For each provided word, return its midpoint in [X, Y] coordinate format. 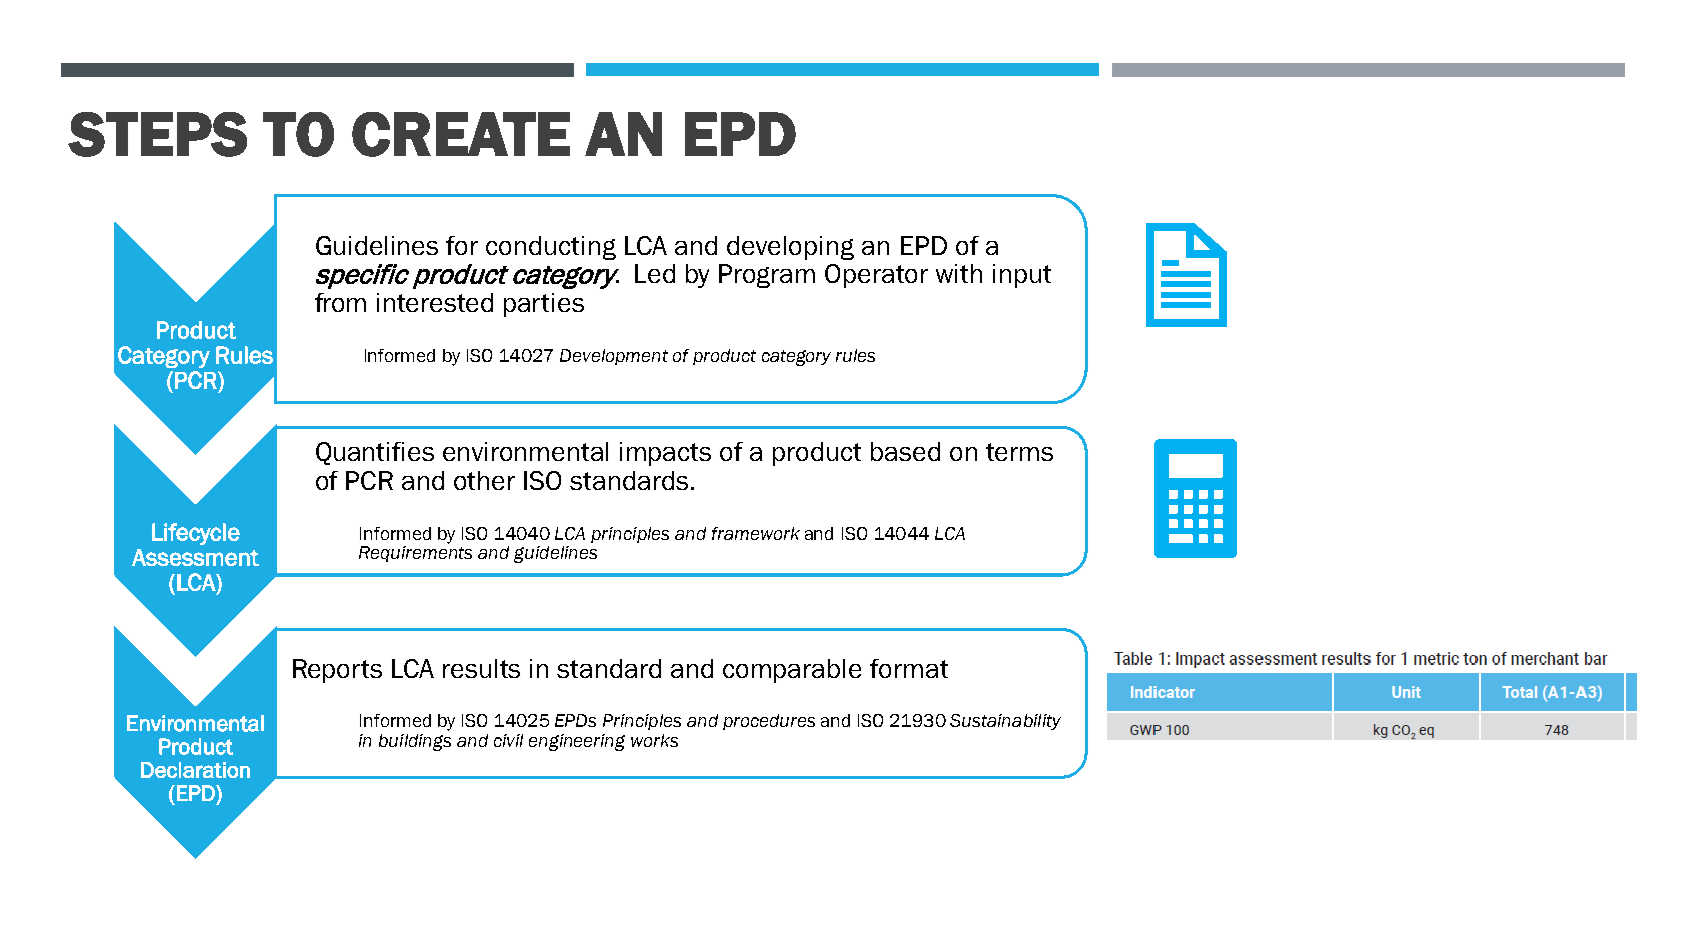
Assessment [195, 557]
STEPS [157, 134]
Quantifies [375, 453]
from [340, 302]
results [481, 668]
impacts [665, 454]
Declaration [195, 770]
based [905, 451]
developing [790, 248]
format [909, 668]
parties [544, 305]
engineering [577, 742]
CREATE [461, 134]
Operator [876, 276]
